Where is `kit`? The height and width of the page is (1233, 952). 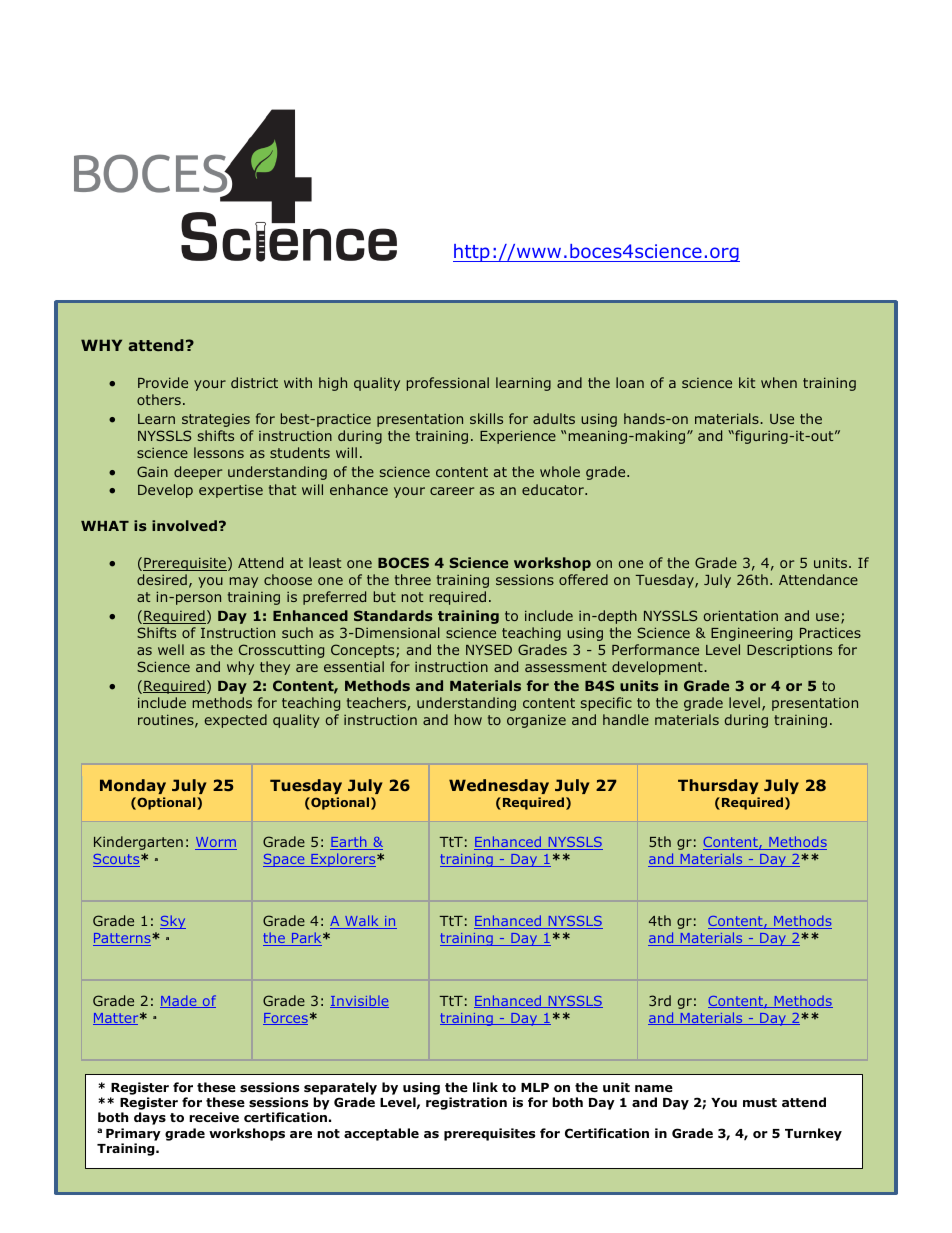
kit is located at coordinates (747, 382).
